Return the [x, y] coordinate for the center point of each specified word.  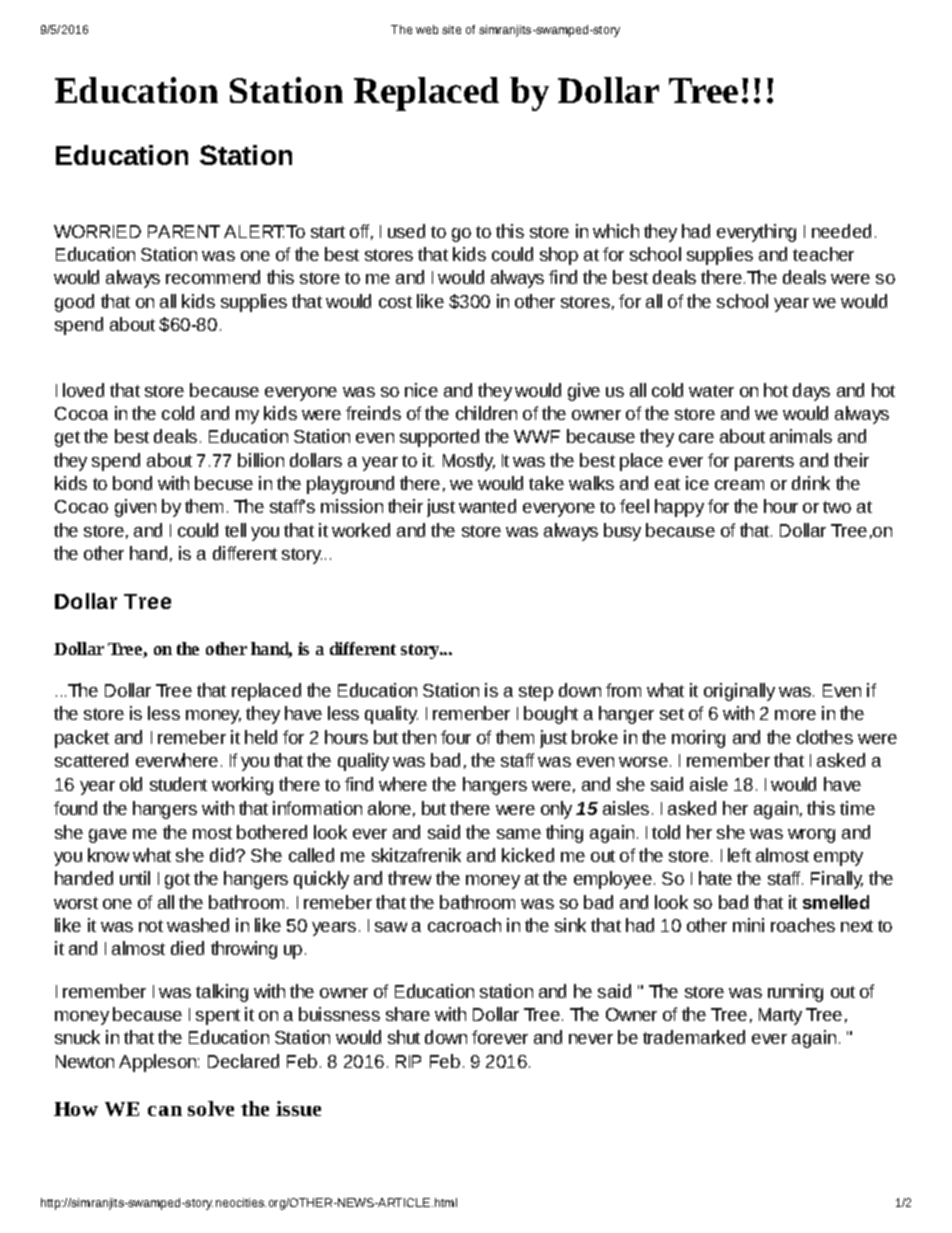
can [165, 1111]
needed [841, 231]
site [451, 29]
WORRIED [97, 231]
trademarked [694, 1037]
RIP [408, 1061]
